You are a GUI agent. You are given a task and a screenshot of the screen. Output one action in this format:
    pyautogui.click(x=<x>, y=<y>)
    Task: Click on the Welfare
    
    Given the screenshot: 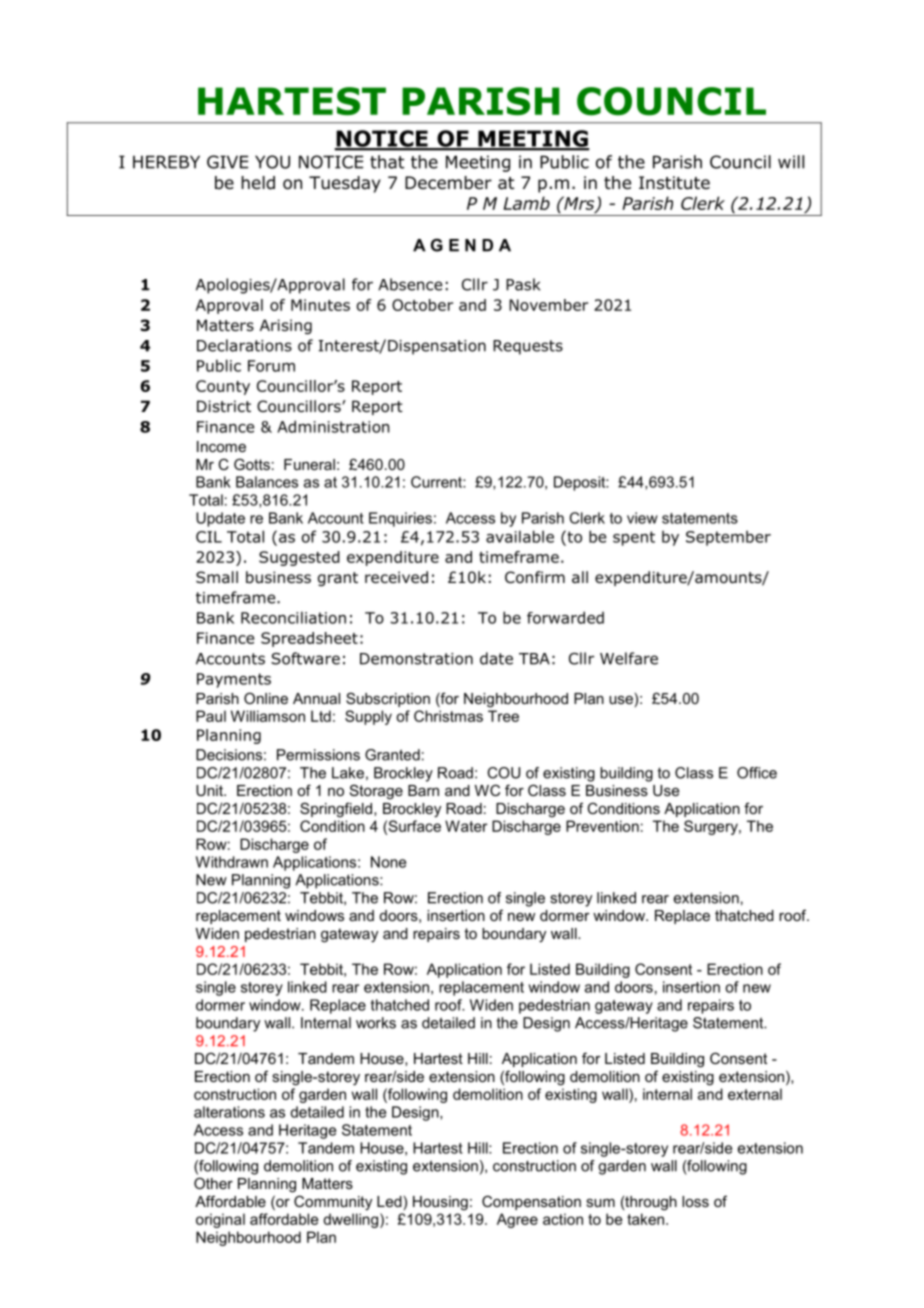 What is the action you would take?
    pyautogui.click(x=629, y=658)
